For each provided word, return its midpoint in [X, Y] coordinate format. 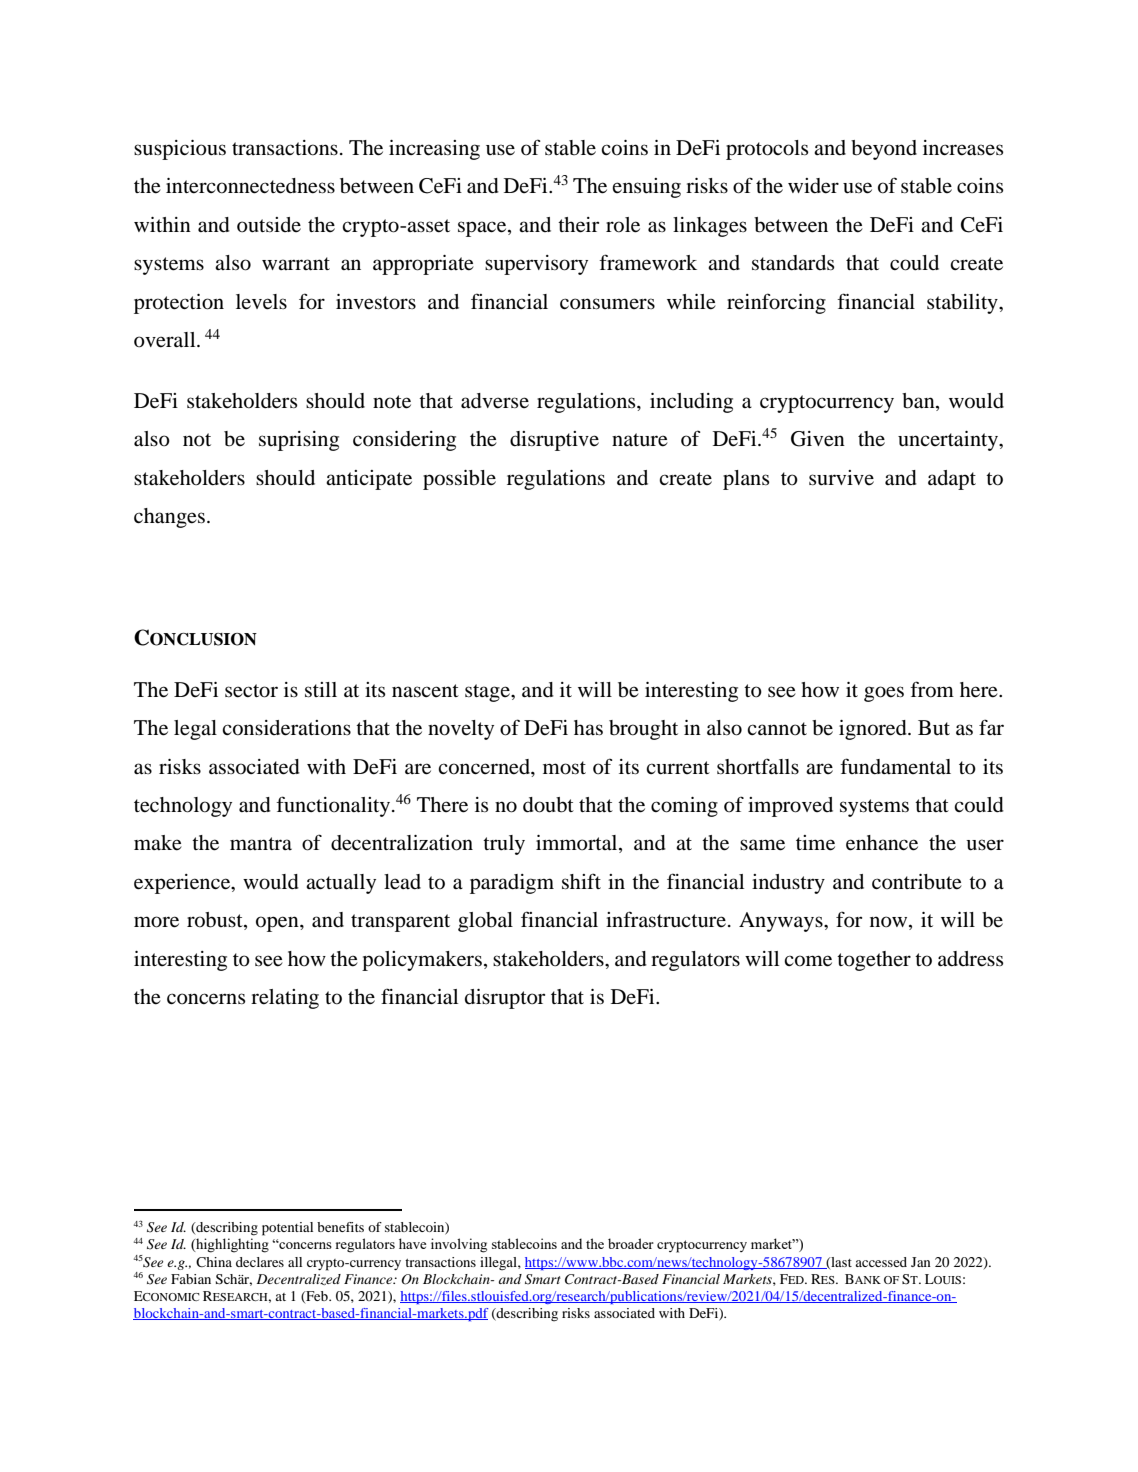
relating [285, 999]
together [874, 961]
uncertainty [949, 441]
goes [884, 694]
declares [260, 1262]
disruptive [554, 441]
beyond [884, 150]
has [588, 727]
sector [251, 691]
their [578, 225]
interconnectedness [250, 186]
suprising [299, 441]
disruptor [505, 999]
